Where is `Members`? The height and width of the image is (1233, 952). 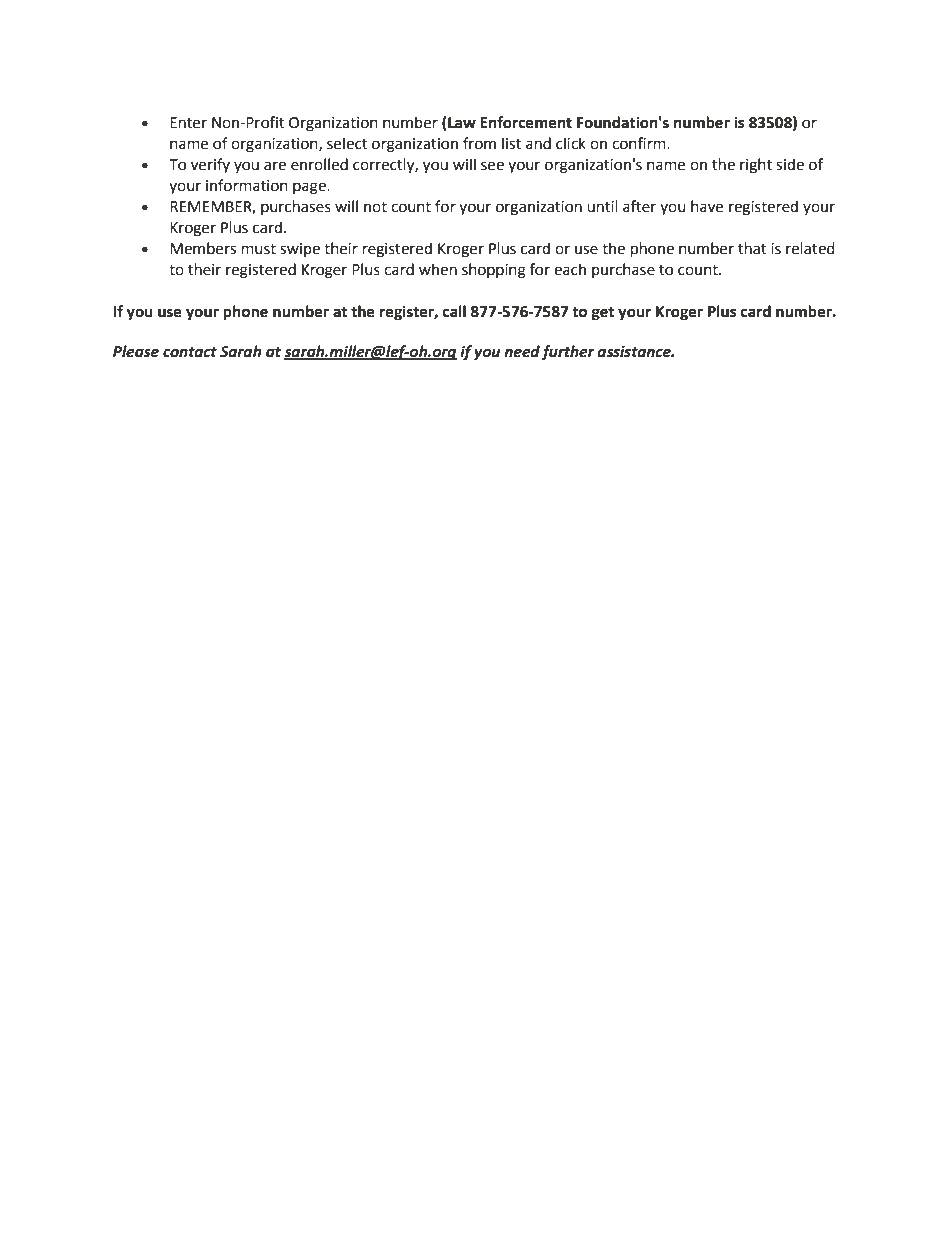
Members is located at coordinates (203, 248).
